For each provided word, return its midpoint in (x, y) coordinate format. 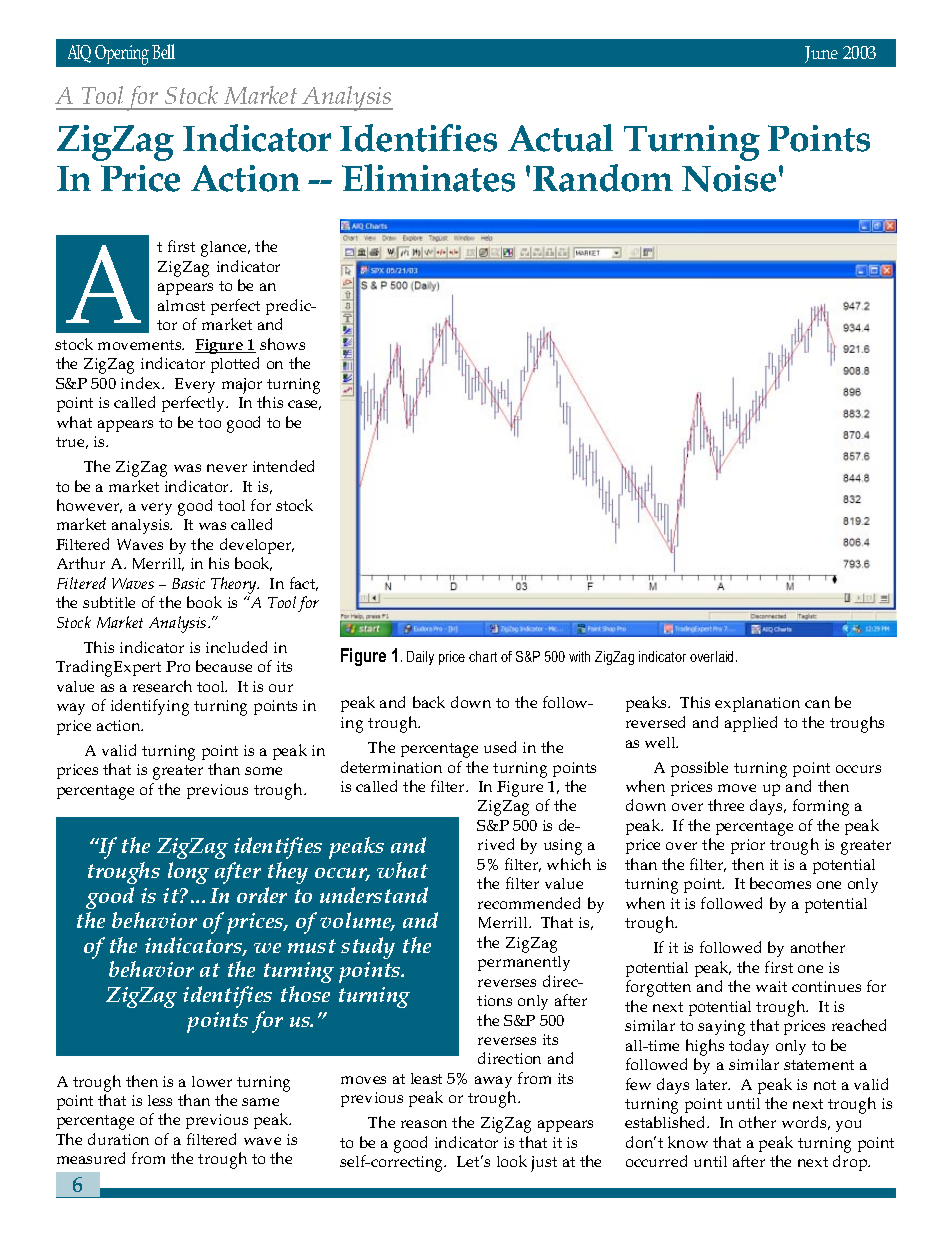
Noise (729, 178)
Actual (560, 138)
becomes (780, 883)
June (821, 54)
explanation (757, 704)
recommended (529, 903)
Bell (163, 51)
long (188, 873)
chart (483, 656)
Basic (188, 583)
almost (181, 305)
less (160, 1100)
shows (282, 344)
